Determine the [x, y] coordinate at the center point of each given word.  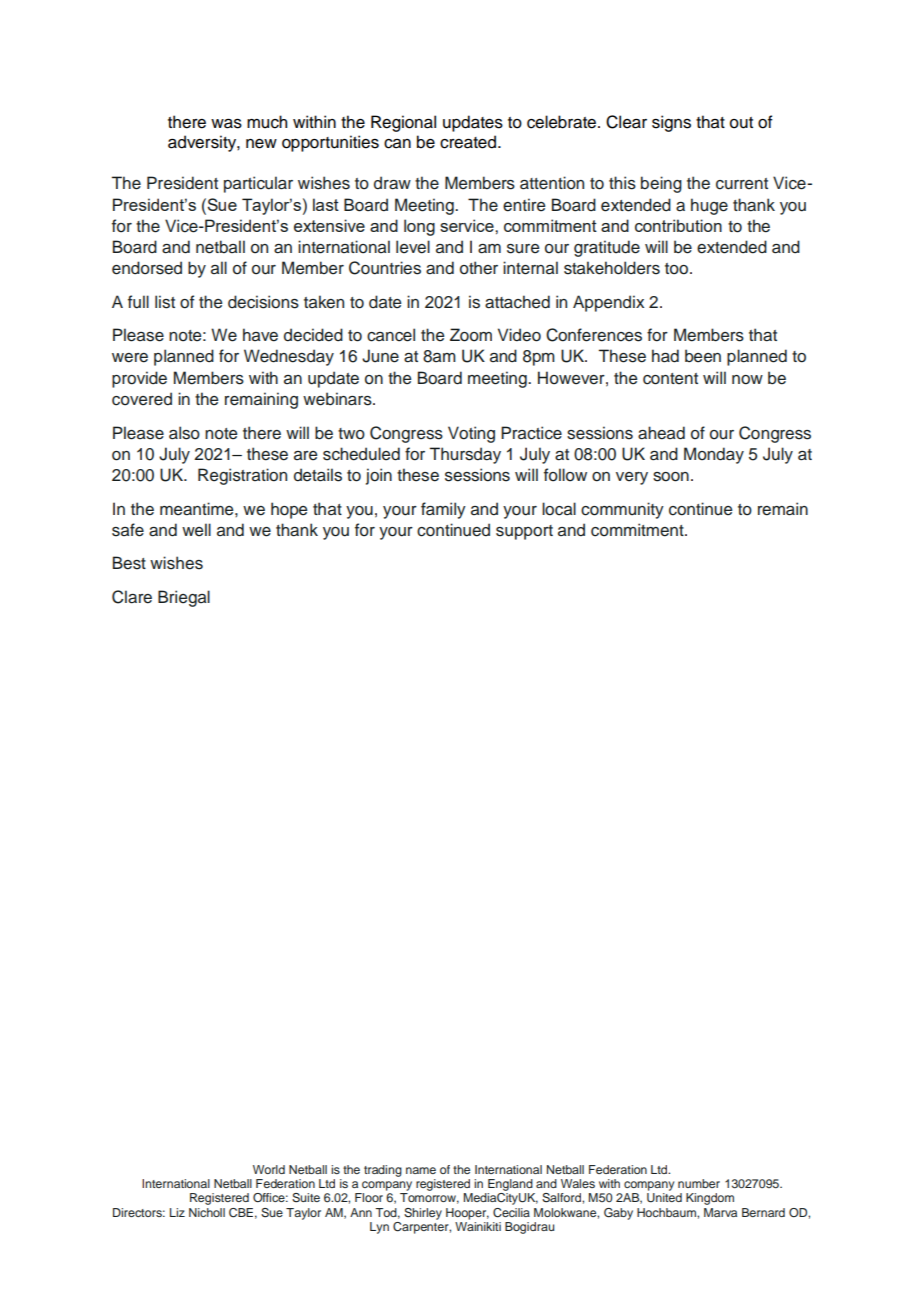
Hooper [467, 1214]
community [622, 510]
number [699, 1183]
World [269, 1169]
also [184, 433]
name [421, 1170]
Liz [177, 1212]
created [468, 142]
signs [671, 123]
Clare [132, 597]
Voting [471, 434]
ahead [661, 433]
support [524, 532]
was [226, 124]
